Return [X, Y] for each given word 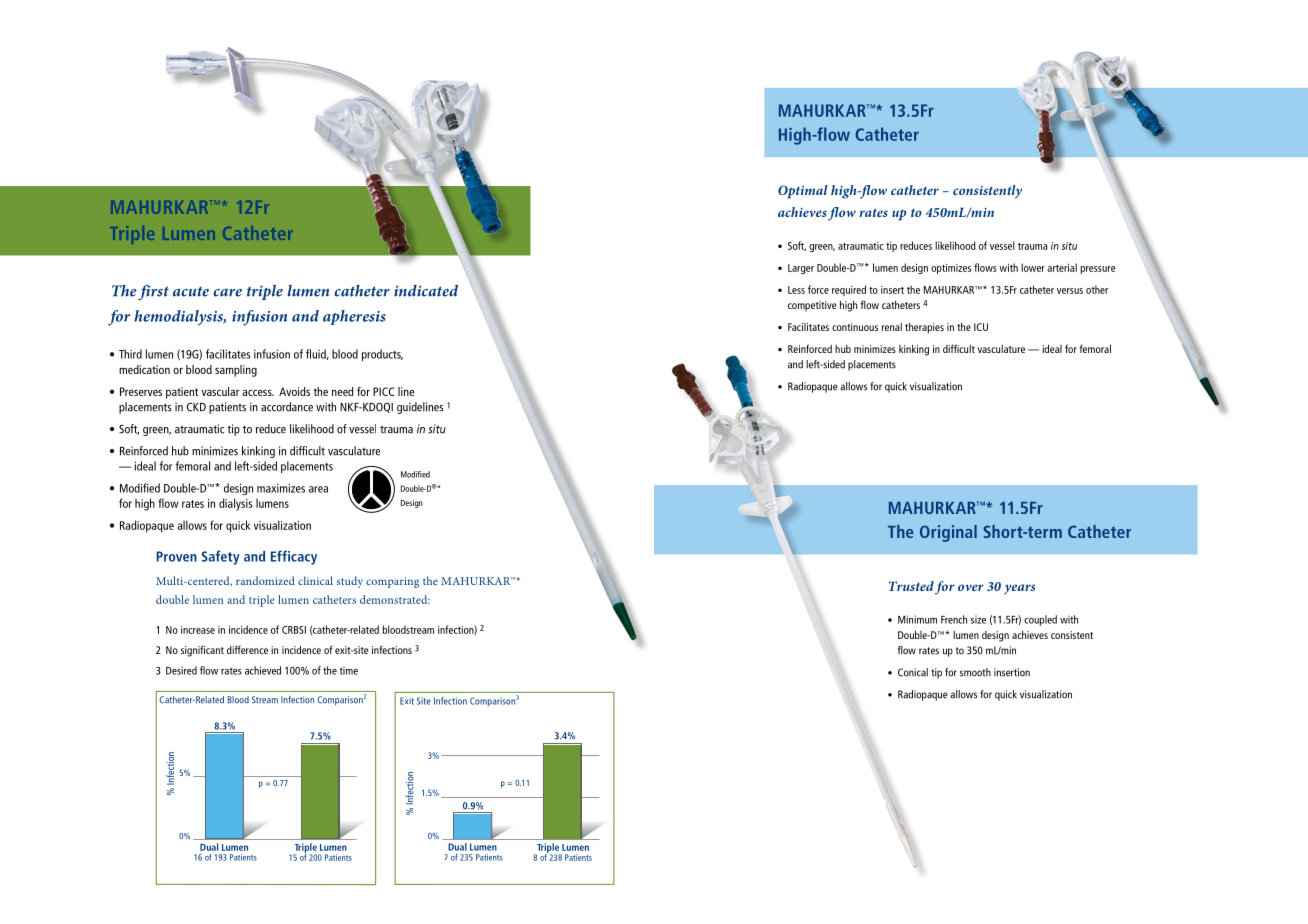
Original [948, 533]
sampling [236, 371]
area [318, 489]
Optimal [803, 192]
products [382, 355]
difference [247, 649]
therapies [924, 328]
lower [1033, 267]
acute [191, 291]
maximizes [281, 488]
